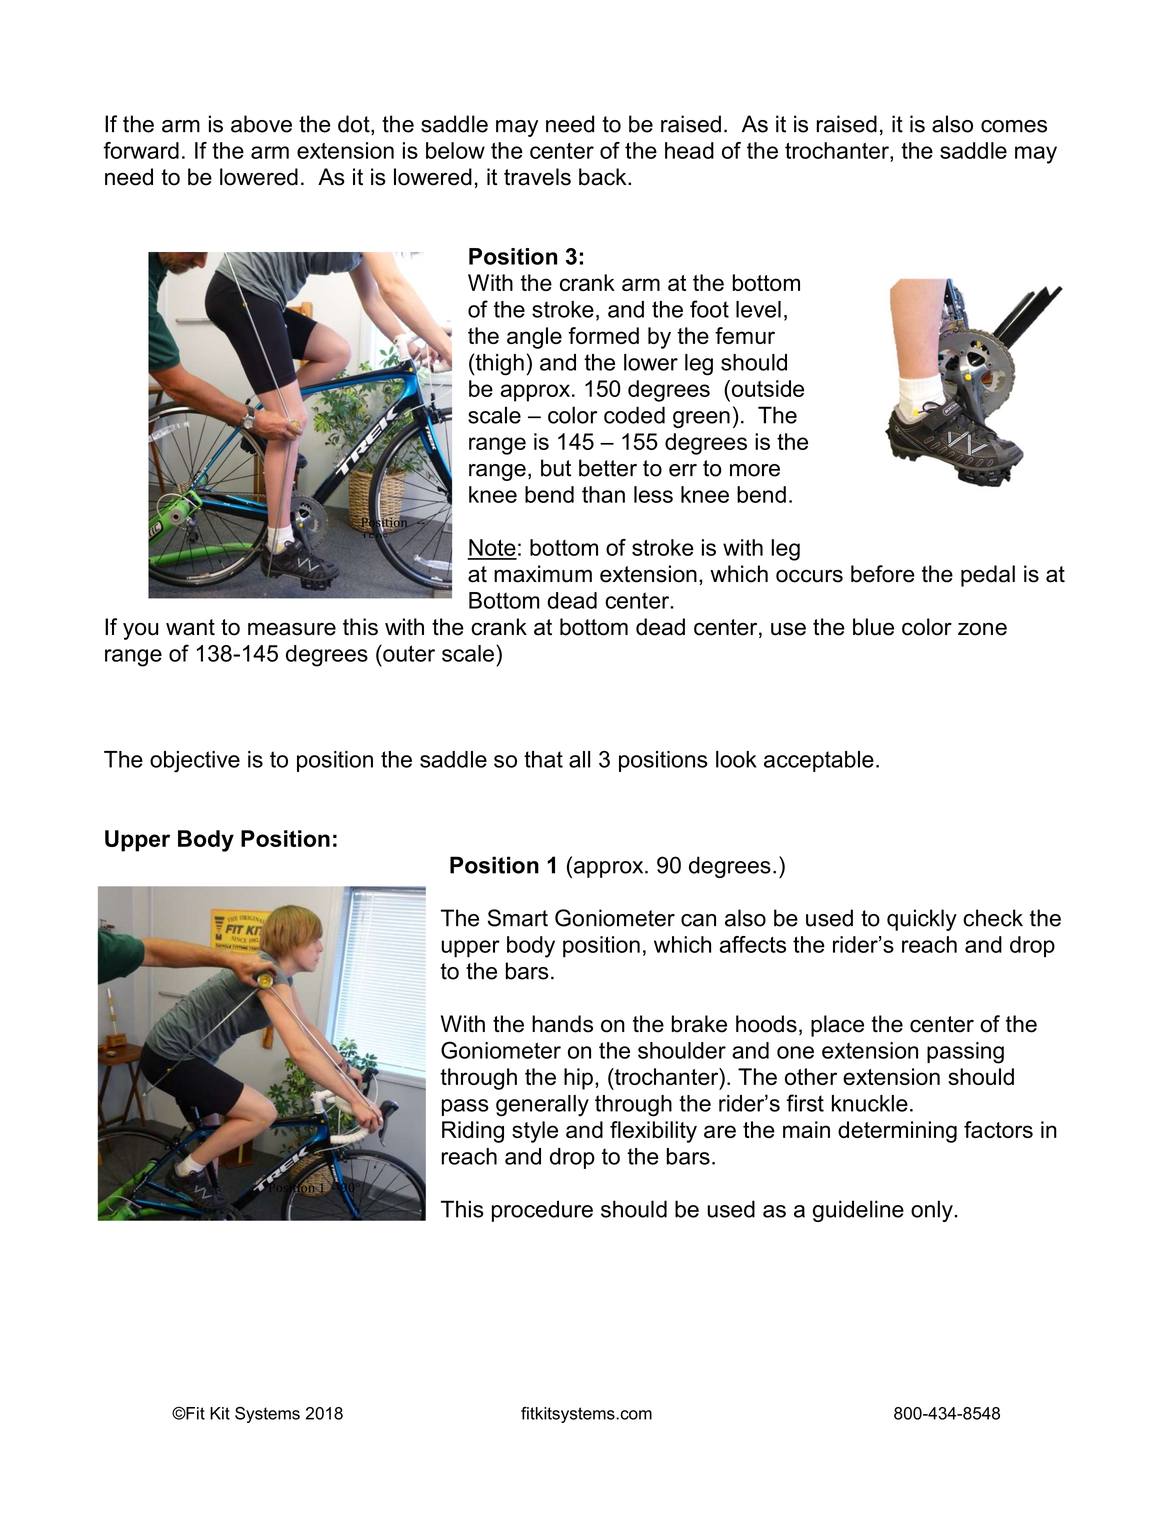 Image resolution: width=1174 pixels, height=1519 pixels. Describe the element at coordinates (883, 574) in the screenshot. I see `before` at that location.
